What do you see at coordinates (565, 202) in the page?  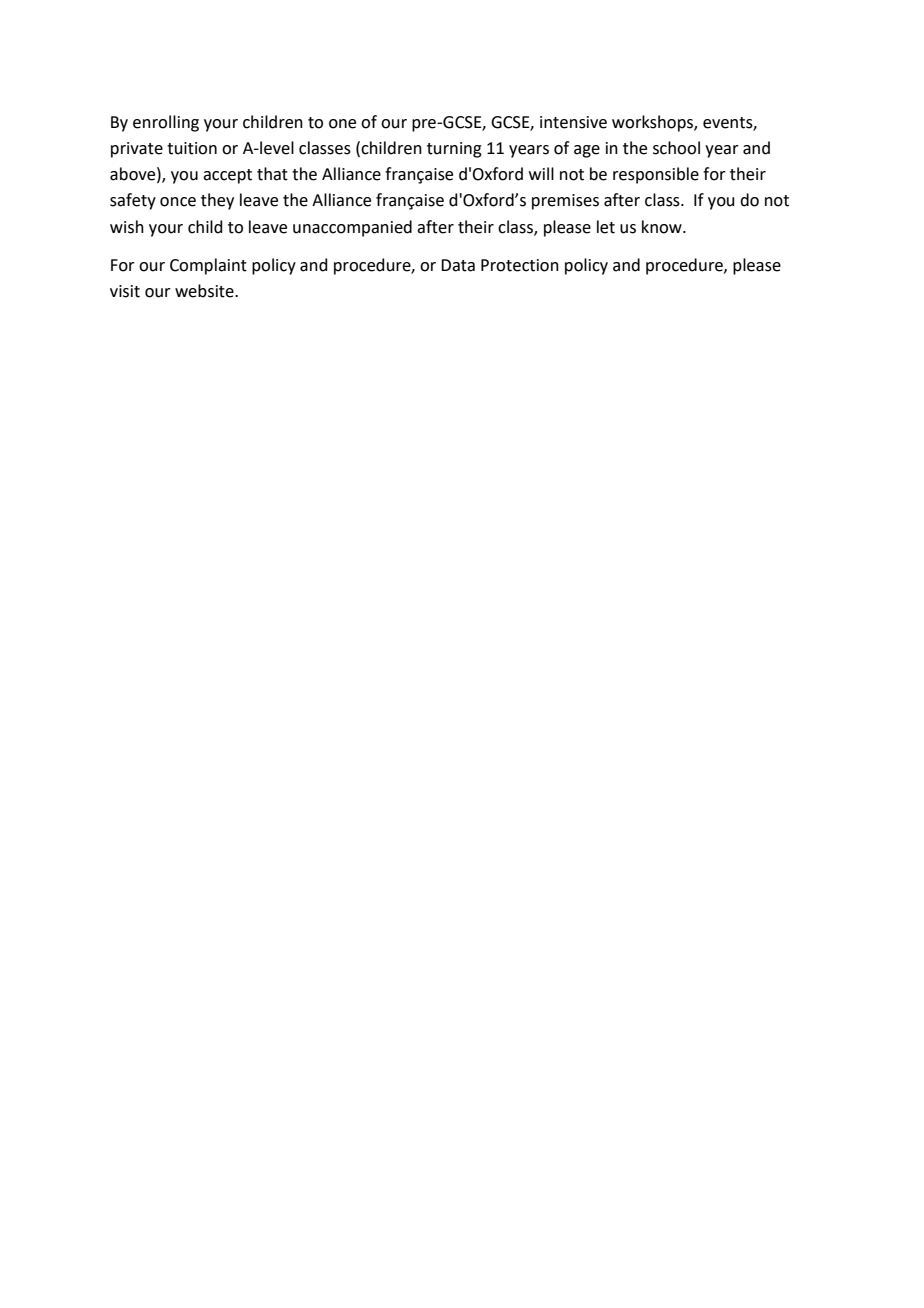 I see `premises` at bounding box center [565, 202].
